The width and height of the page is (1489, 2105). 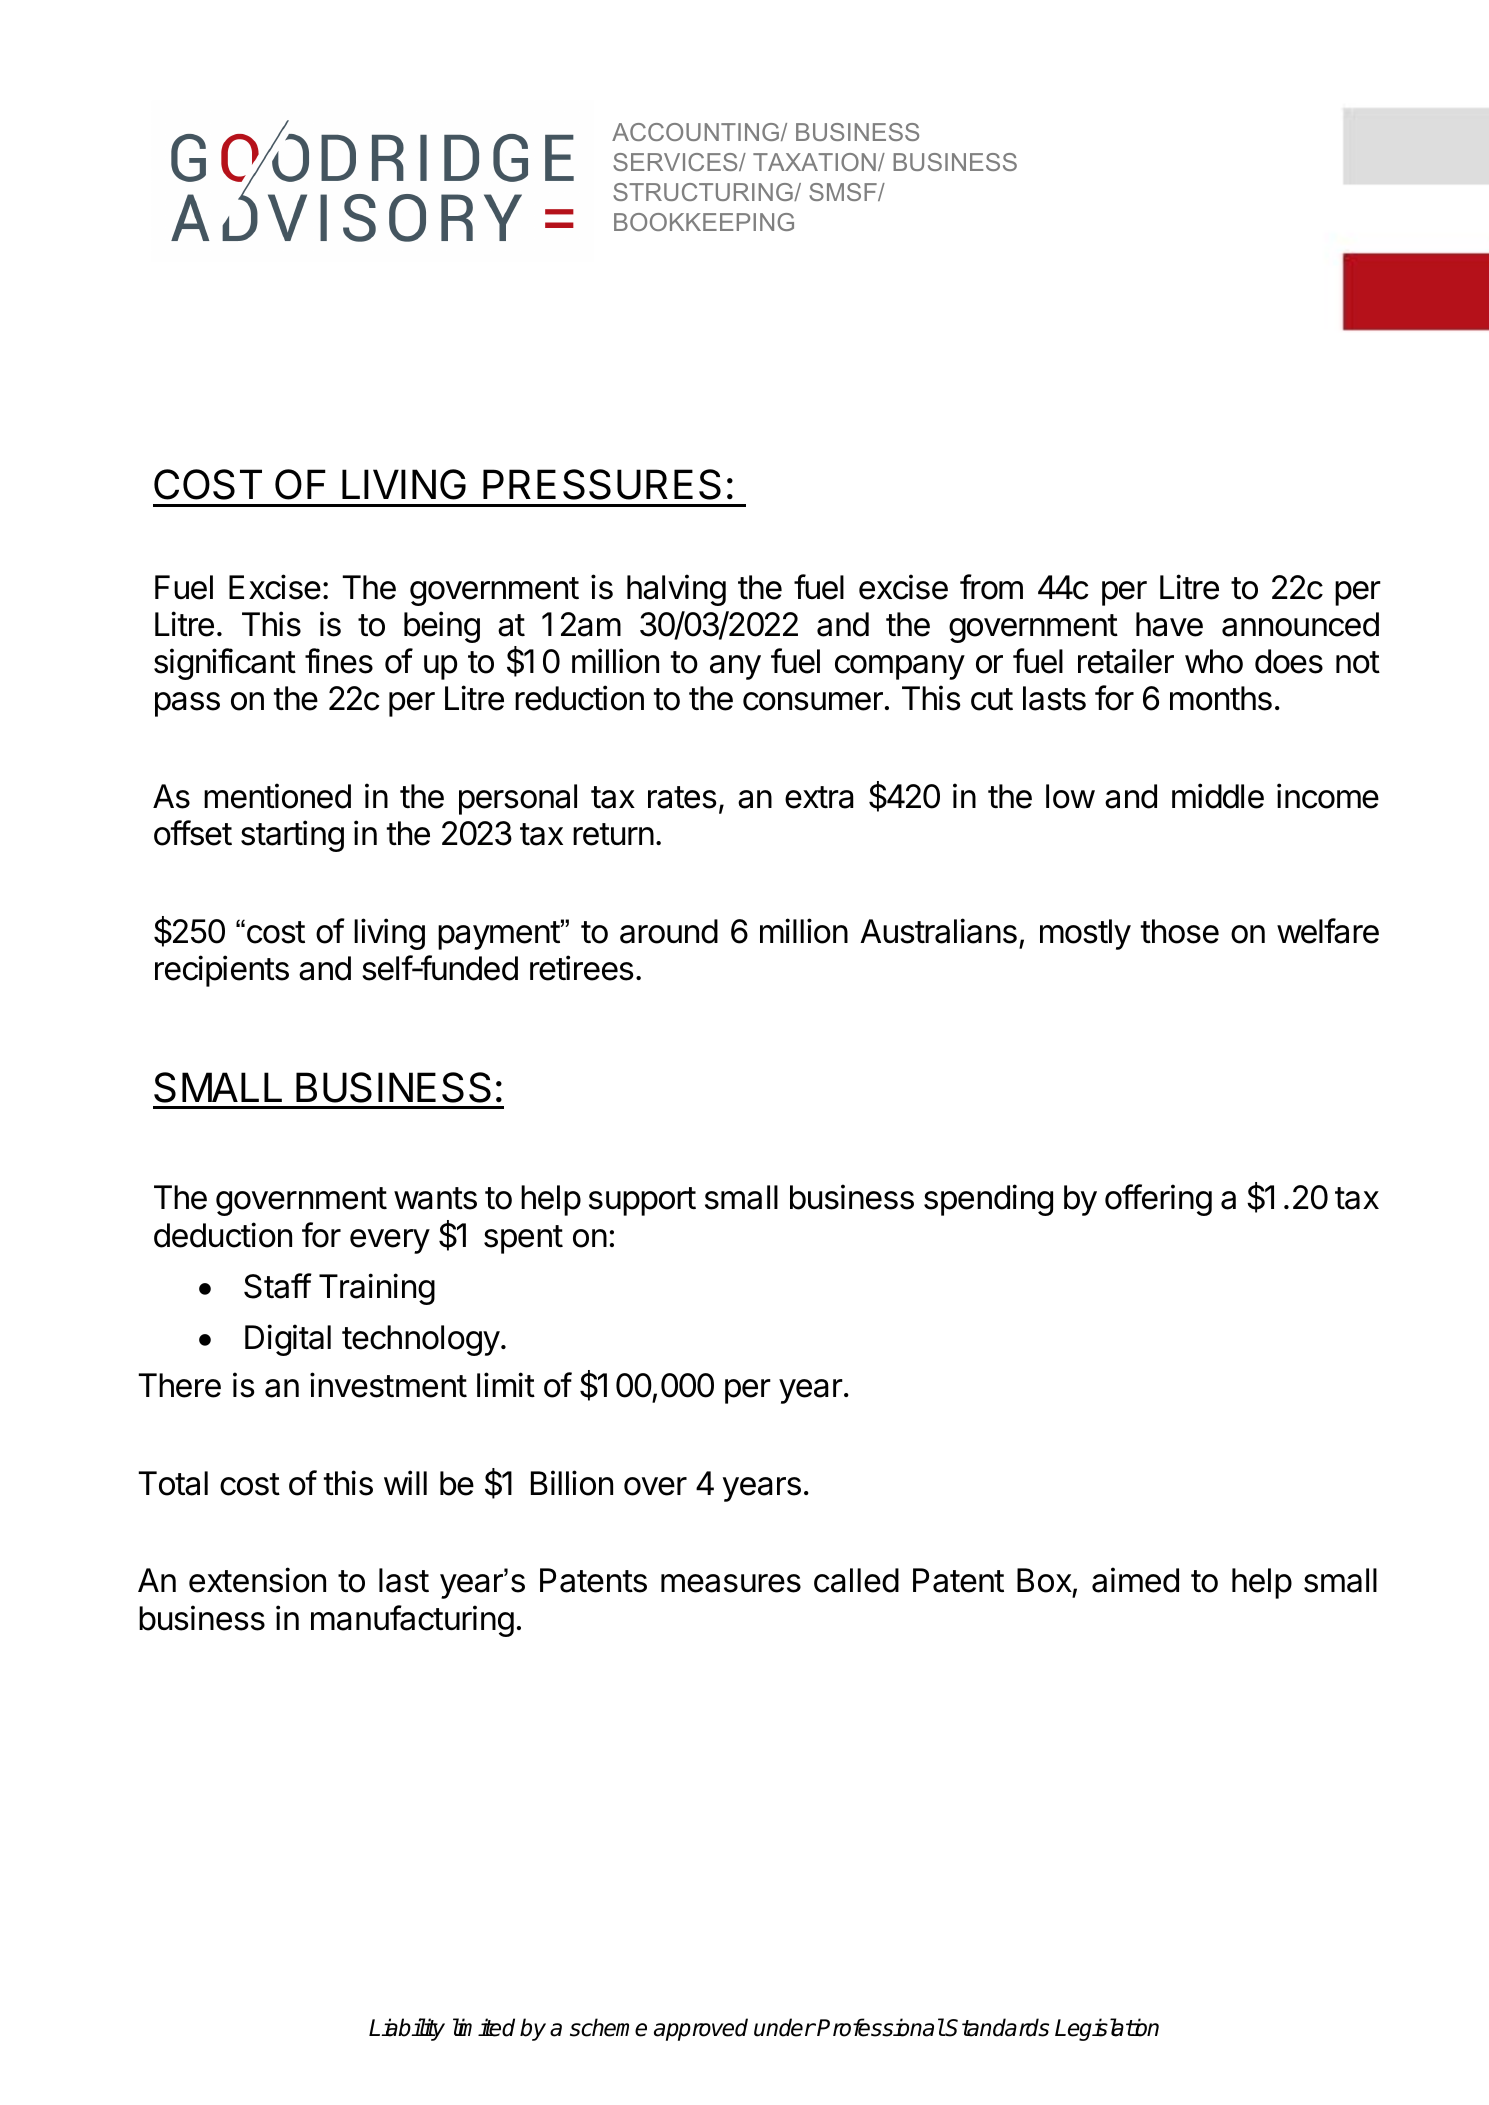 What do you see at coordinates (1218, 796) in the page?
I see `middle` at bounding box center [1218, 796].
